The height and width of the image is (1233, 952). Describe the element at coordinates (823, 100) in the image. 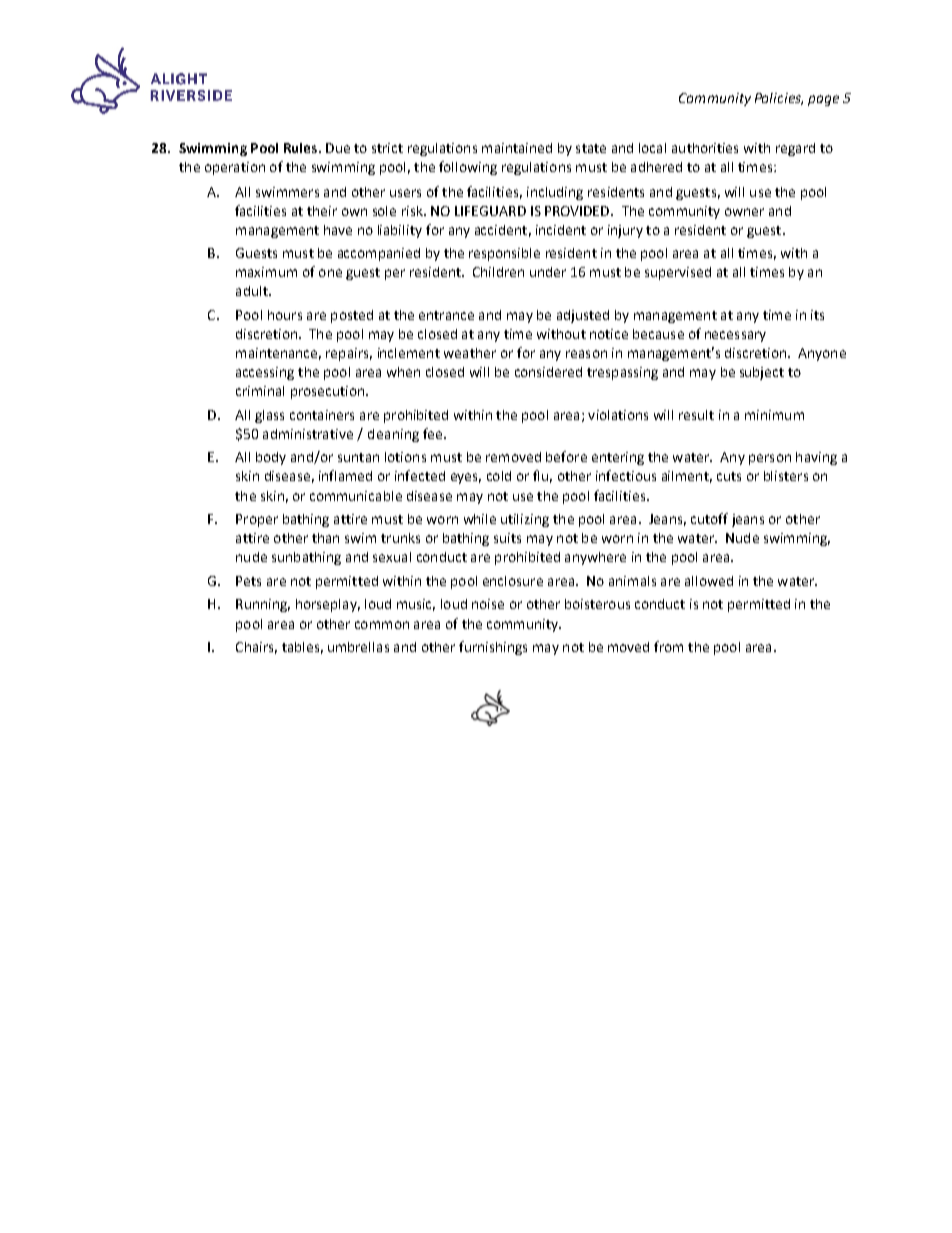

I see `page` at that location.
